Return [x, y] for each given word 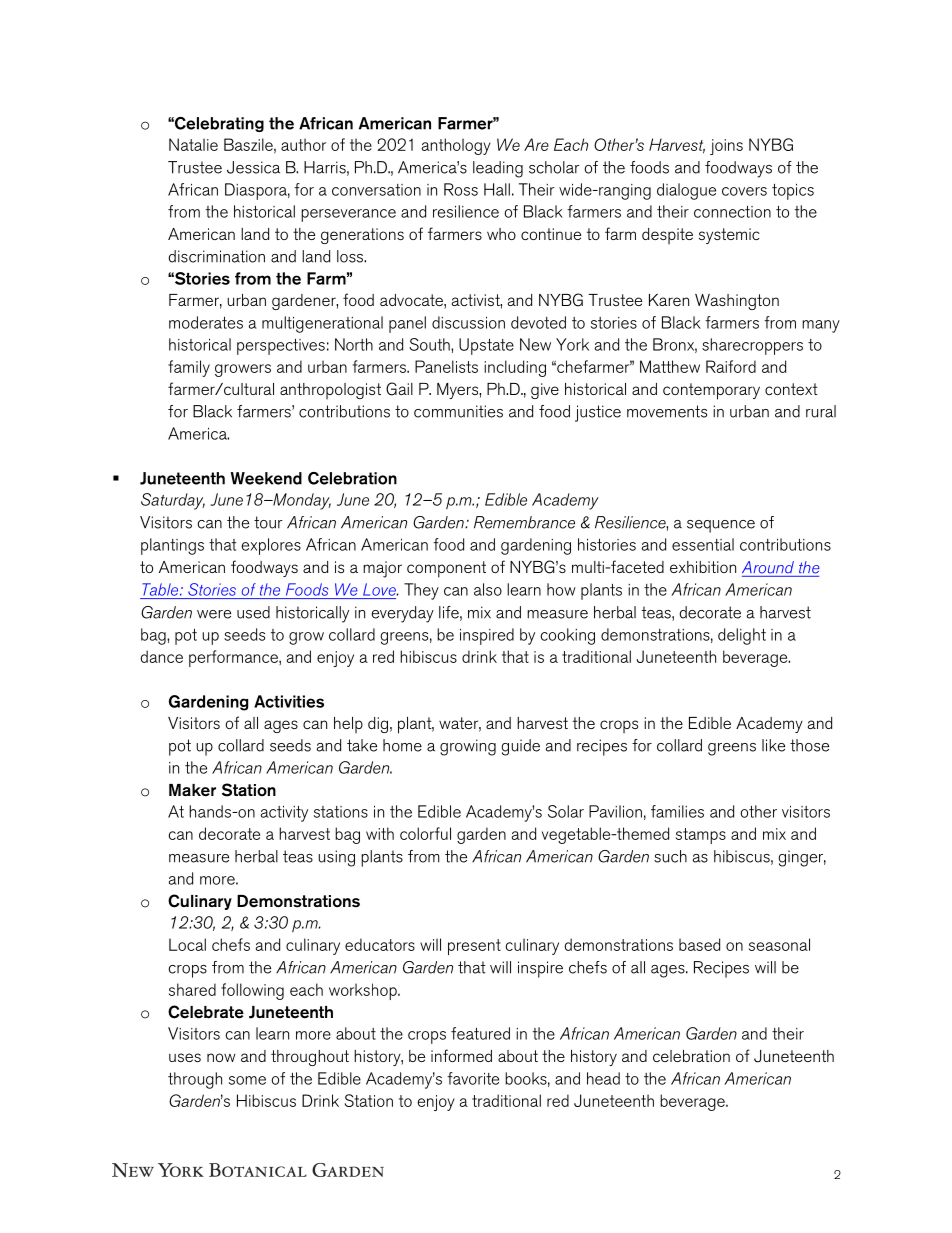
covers [744, 191]
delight [742, 636]
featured [480, 1033]
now [221, 1057]
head [603, 1078]
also [488, 589]
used [253, 612]
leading [498, 169]
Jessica [253, 167]
